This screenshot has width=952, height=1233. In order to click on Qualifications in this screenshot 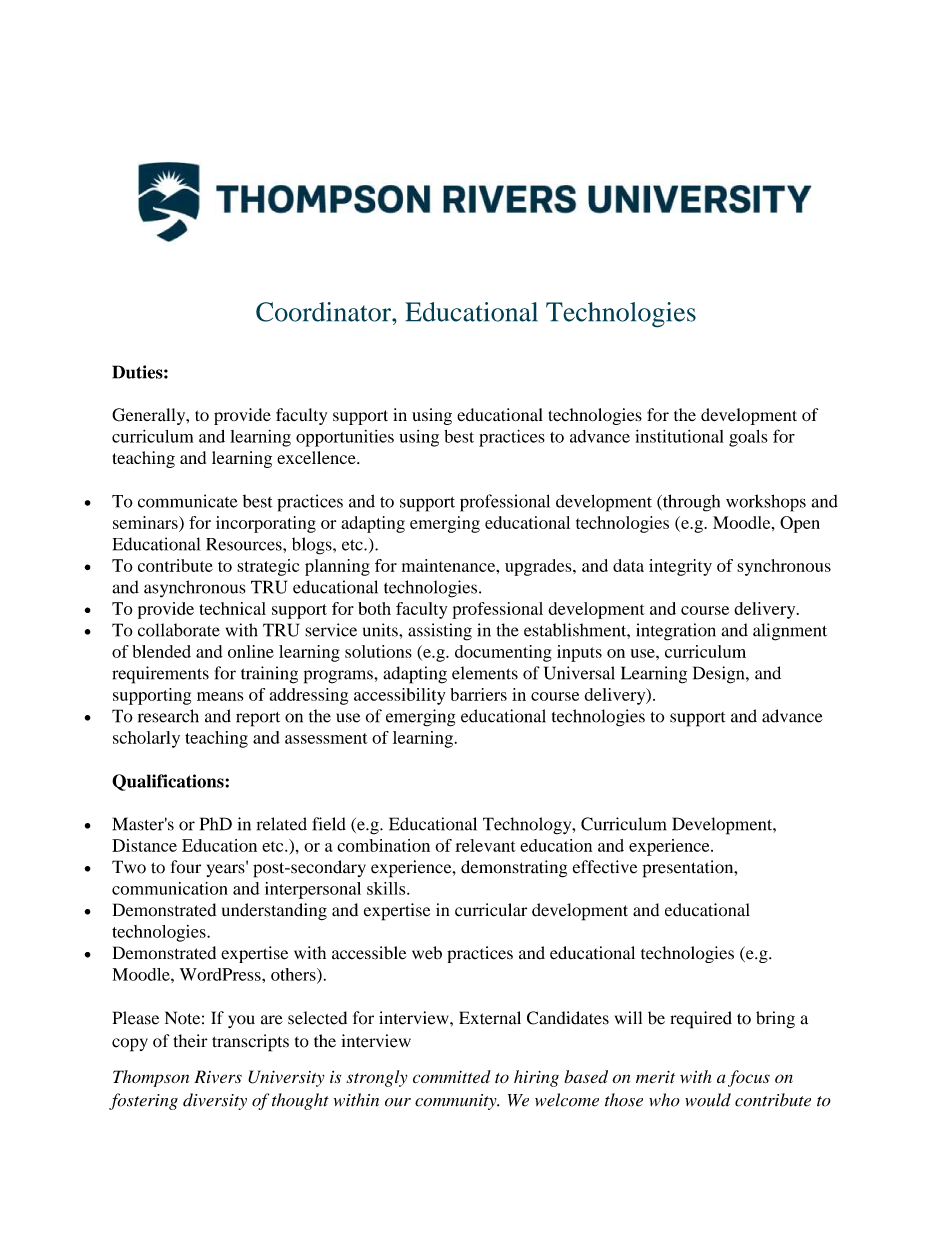, I will do `click(168, 782)`.
